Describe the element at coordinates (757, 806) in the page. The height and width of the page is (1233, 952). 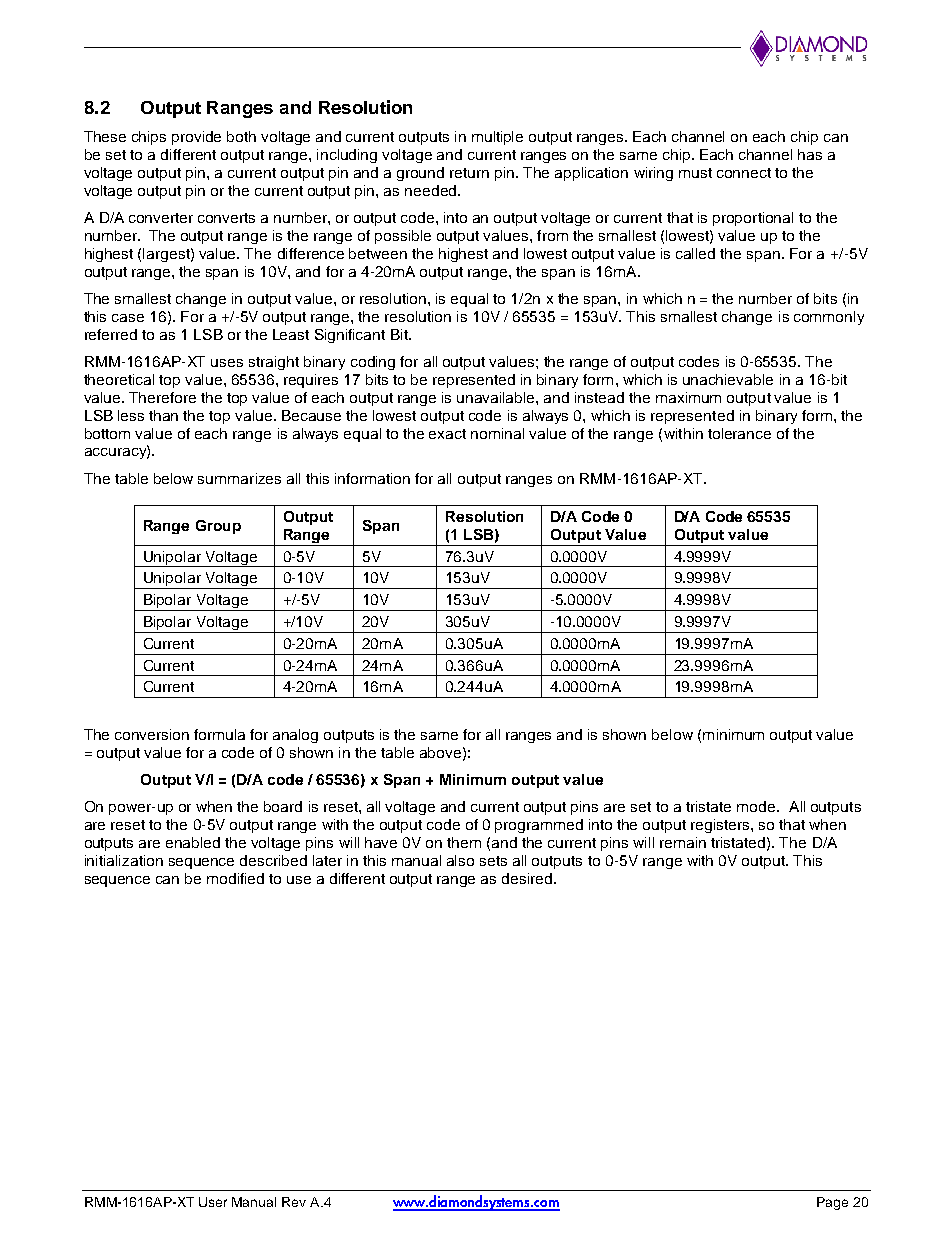
I see `mode` at that location.
